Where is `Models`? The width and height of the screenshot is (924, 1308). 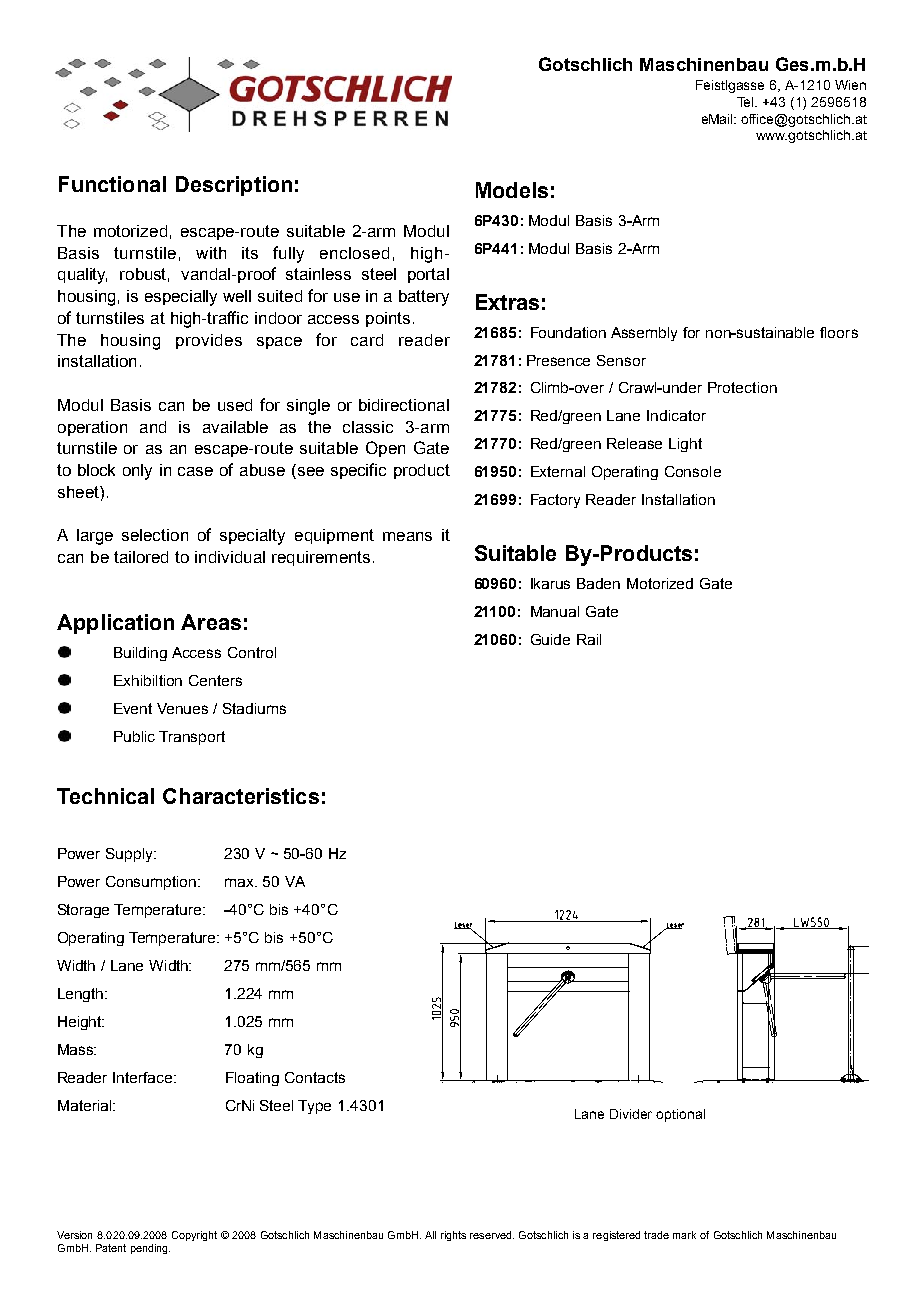
Models is located at coordinates (512, 190).
